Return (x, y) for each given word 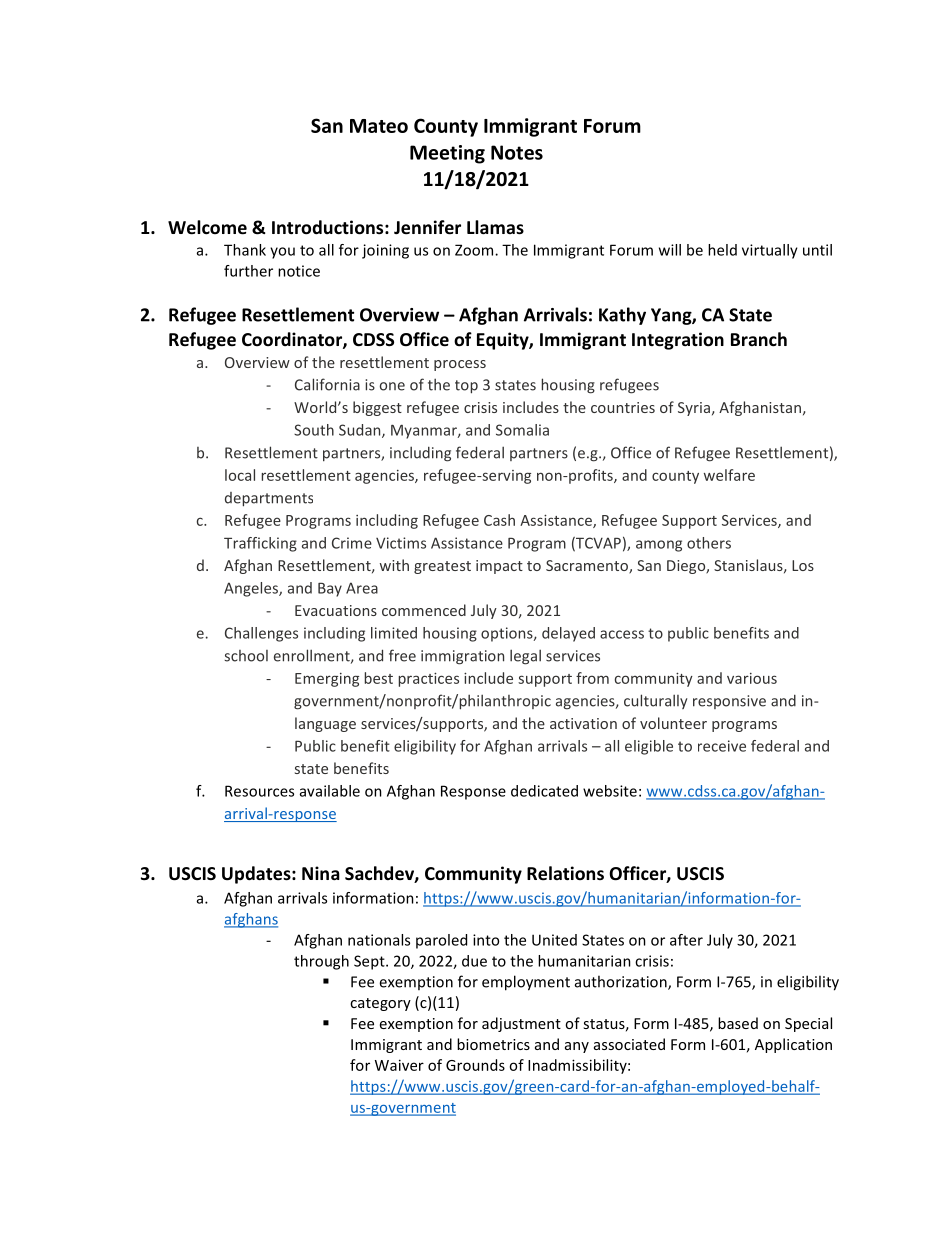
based (738, 1023)
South (314, 430)
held (722, 250)
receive (722, 746)
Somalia (522, 430)
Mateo (379, 126)
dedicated (544, 791)
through (321, 962)
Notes (517, 152)
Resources (259, 791)
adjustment (521, 1024)
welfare (729, 475)
